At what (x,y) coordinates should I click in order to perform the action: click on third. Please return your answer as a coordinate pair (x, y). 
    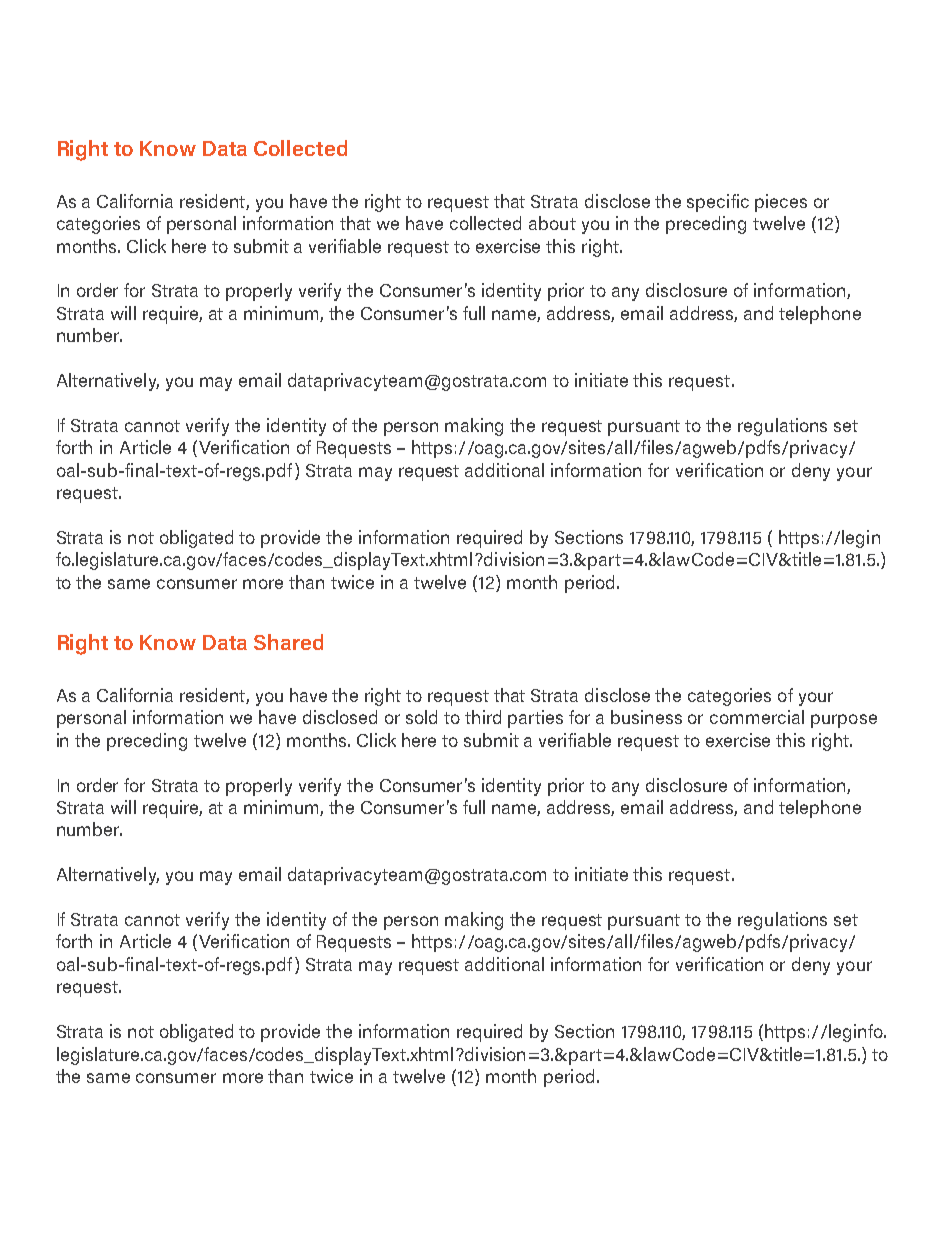
    Looking at the image, I should click on (483, 717).
